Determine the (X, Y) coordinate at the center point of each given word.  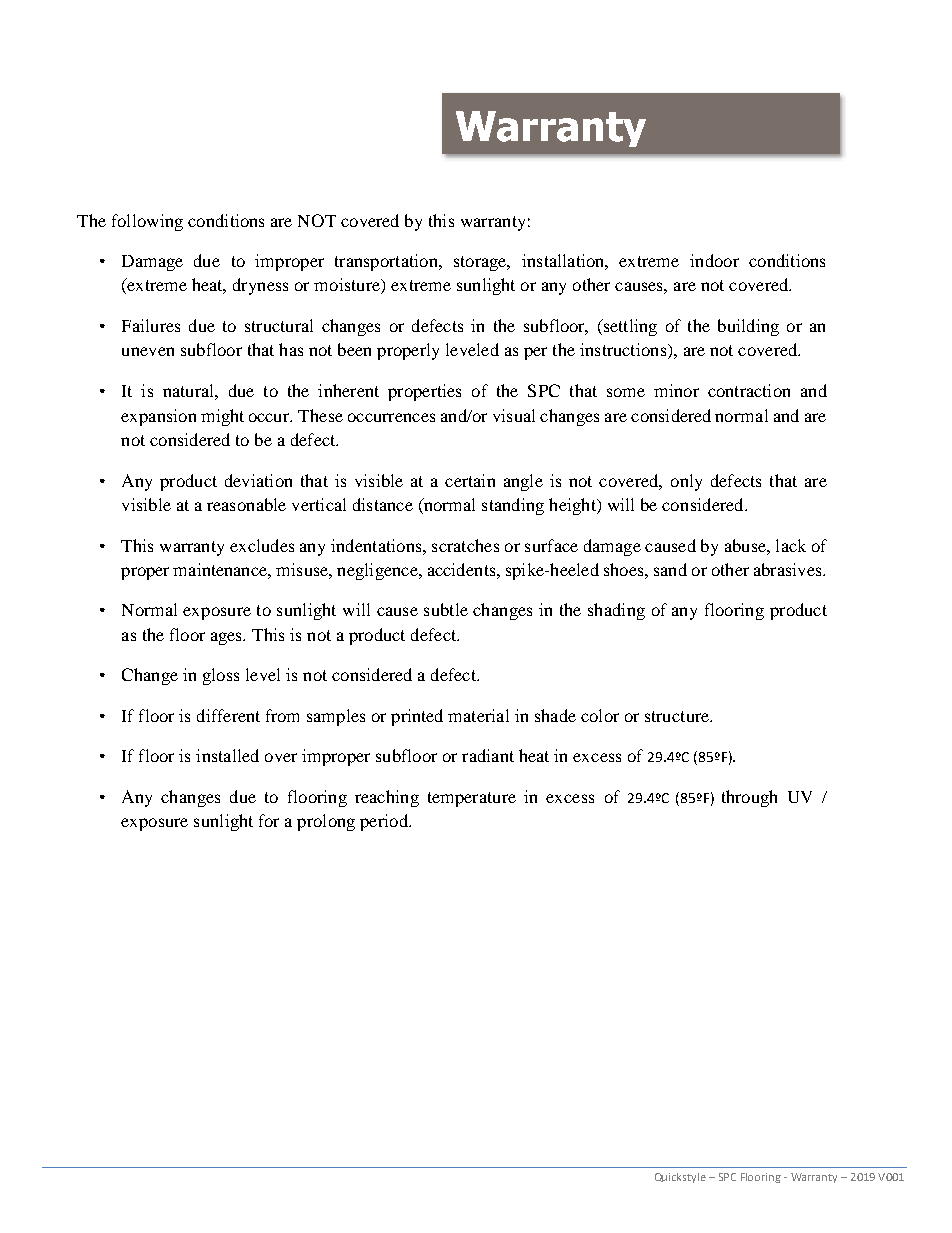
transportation (387, 262)
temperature (472, 799)
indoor (714, 260)
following (147, 222)
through (749, 798)
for (269, 820)
